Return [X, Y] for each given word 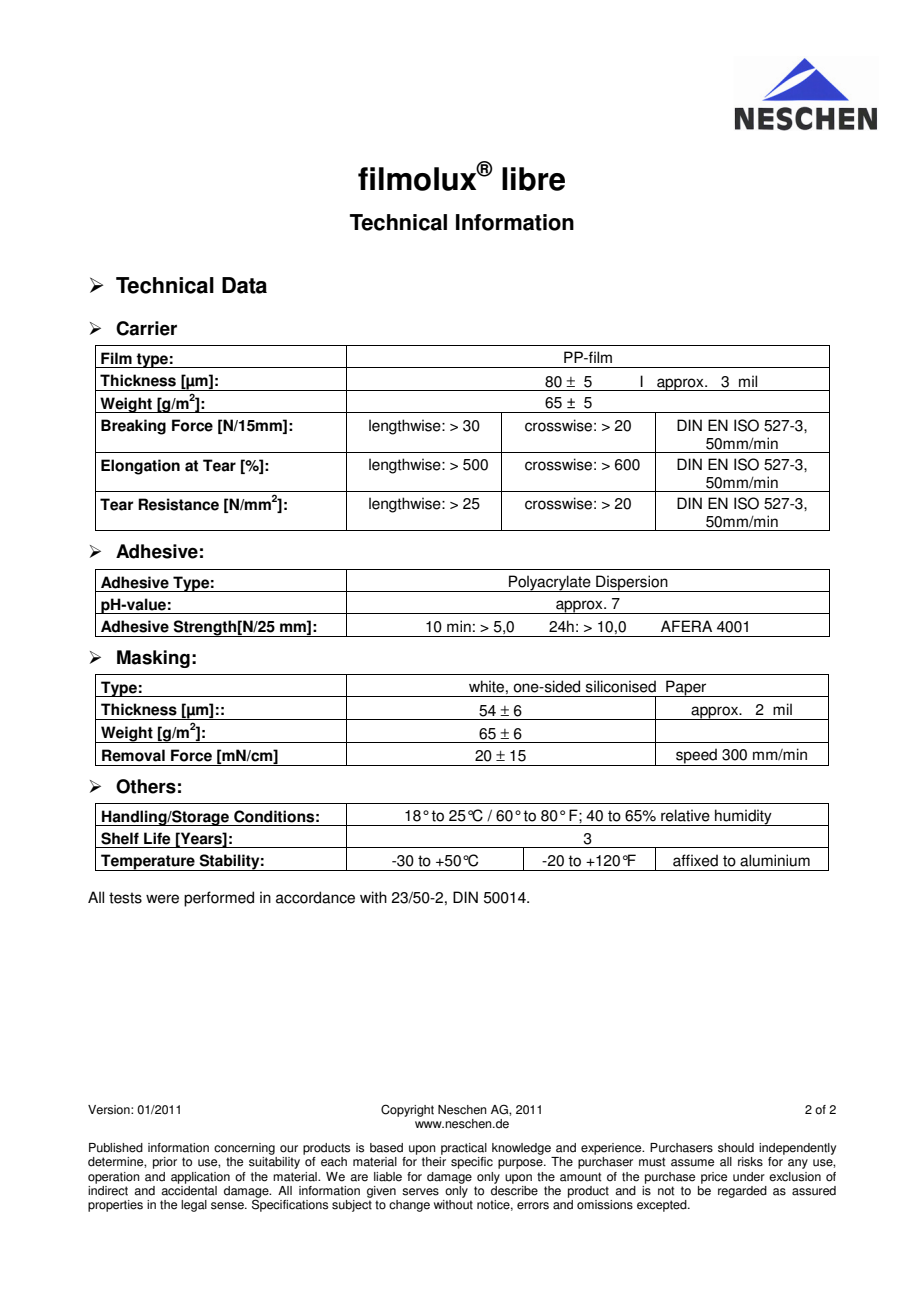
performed [219, 899]
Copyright [407, 1110]
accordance [315, 897]
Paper [686, 688]
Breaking [133, 427]
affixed [695, 860]
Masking [153, 659]
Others [146, 786]
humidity [743, 817]
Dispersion [632, 583]
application [200, 1178]
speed [696, 757]
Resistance [178, 504]
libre [533, 179]
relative [685, 815]
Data [244, 285]
